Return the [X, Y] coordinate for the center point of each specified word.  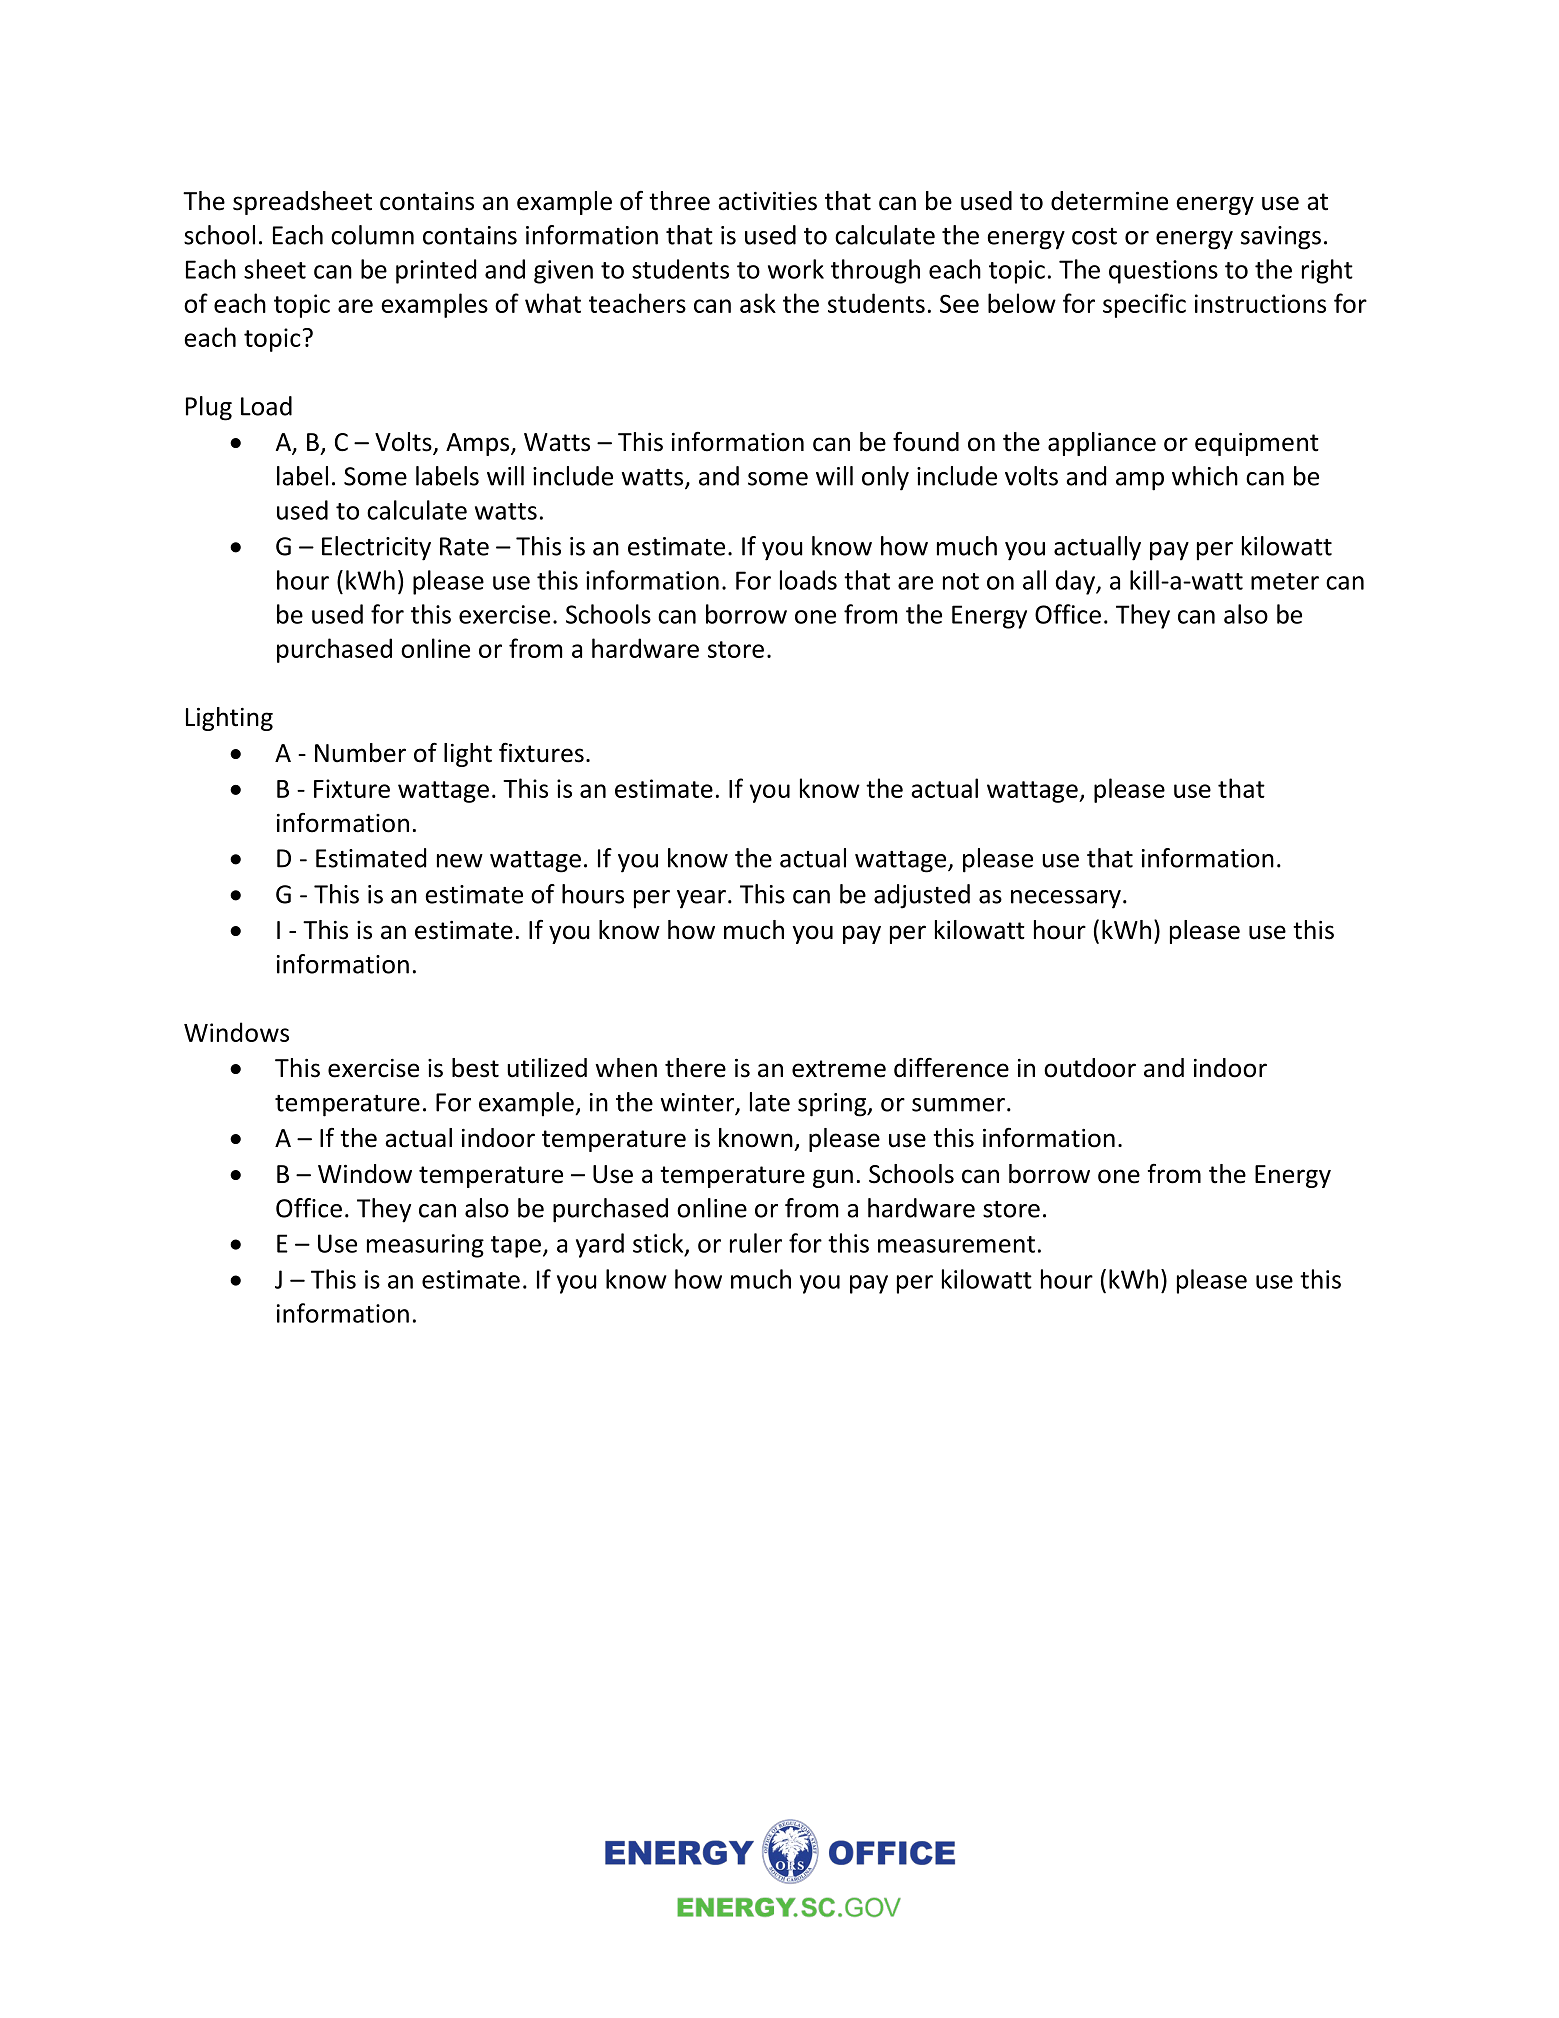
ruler [756, 1243]
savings [1281, 238]
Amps [479, 444]
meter [1285, 581]
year [701, 899]
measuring [425, 1246]
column [372, 235]
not [961, 581]
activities [767, 201]
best [475, 1068]
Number [360, 753]
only [885, 478]
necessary [1066, 899]
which [1205, 476]
